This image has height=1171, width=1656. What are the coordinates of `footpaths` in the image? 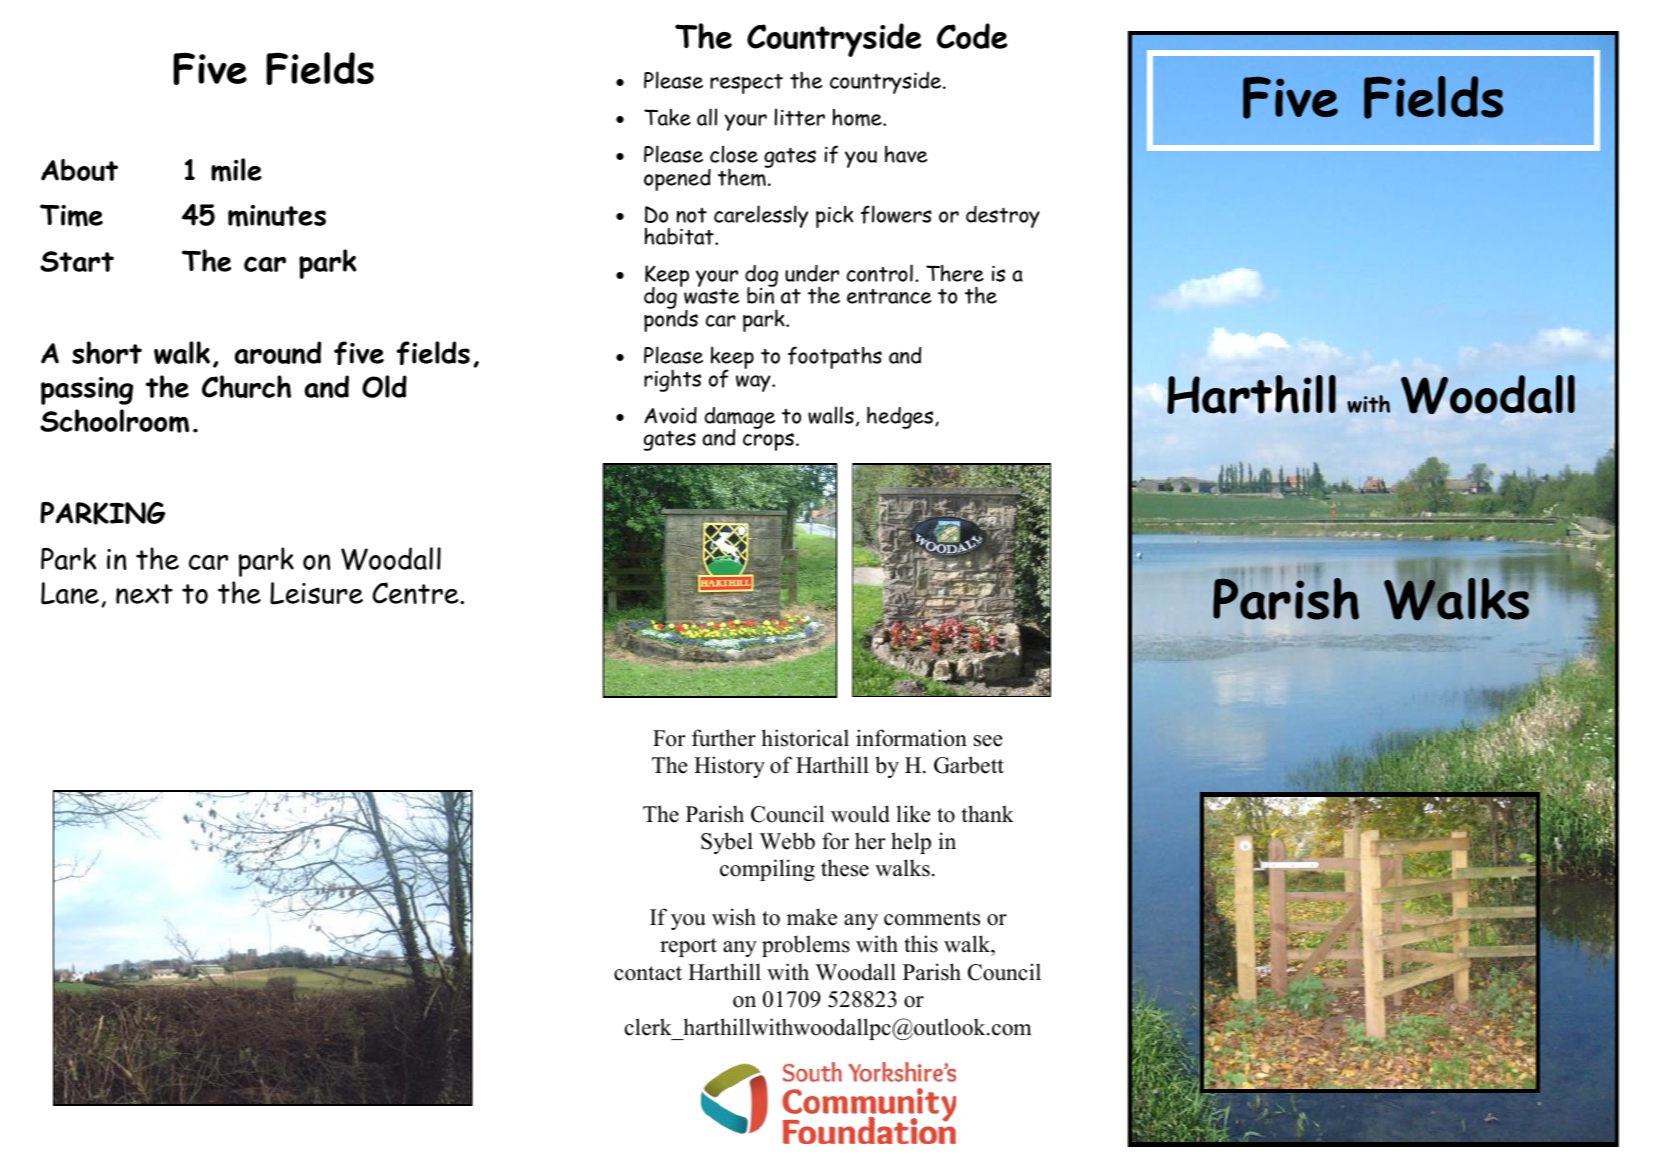 It's located at (835, 357).
